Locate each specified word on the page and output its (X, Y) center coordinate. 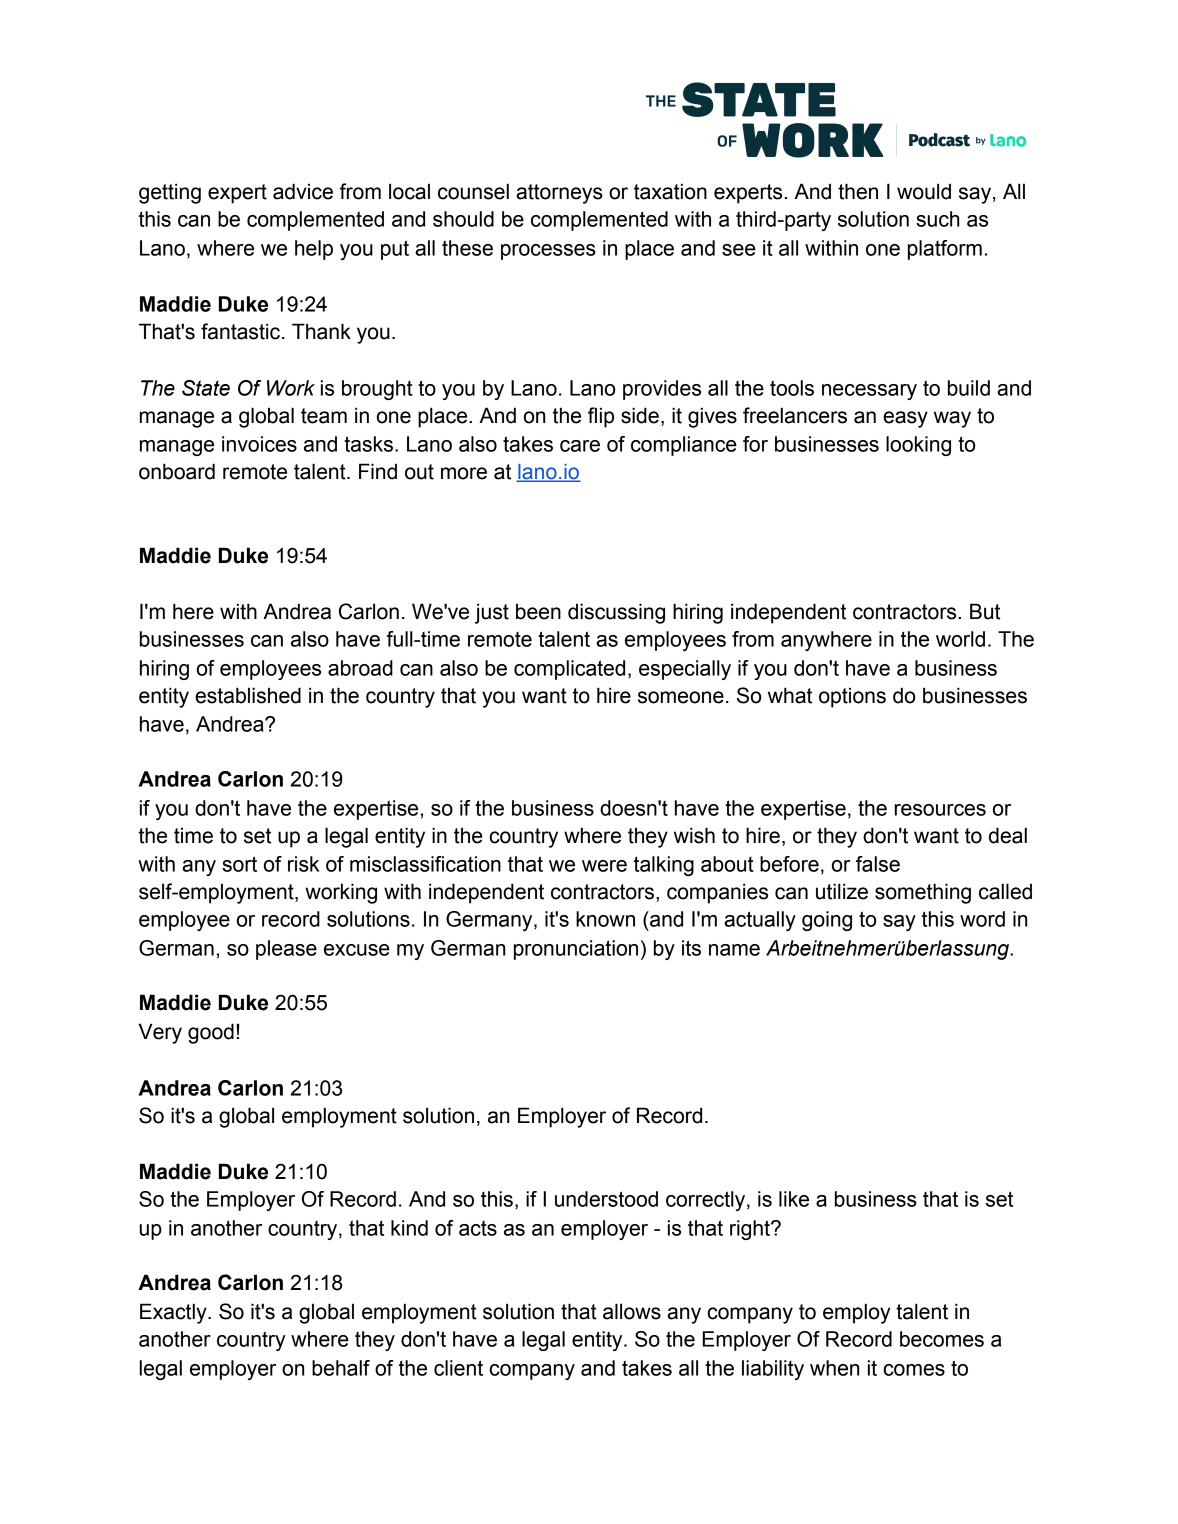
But (985, 611)
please (286, 950)
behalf (341, 1368)
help (314, 250)
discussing (616, 613)
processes (548, 252)
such (937, 219)
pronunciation (576, 950)
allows (632, 1311)
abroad (360, 668)
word (982, 919)
